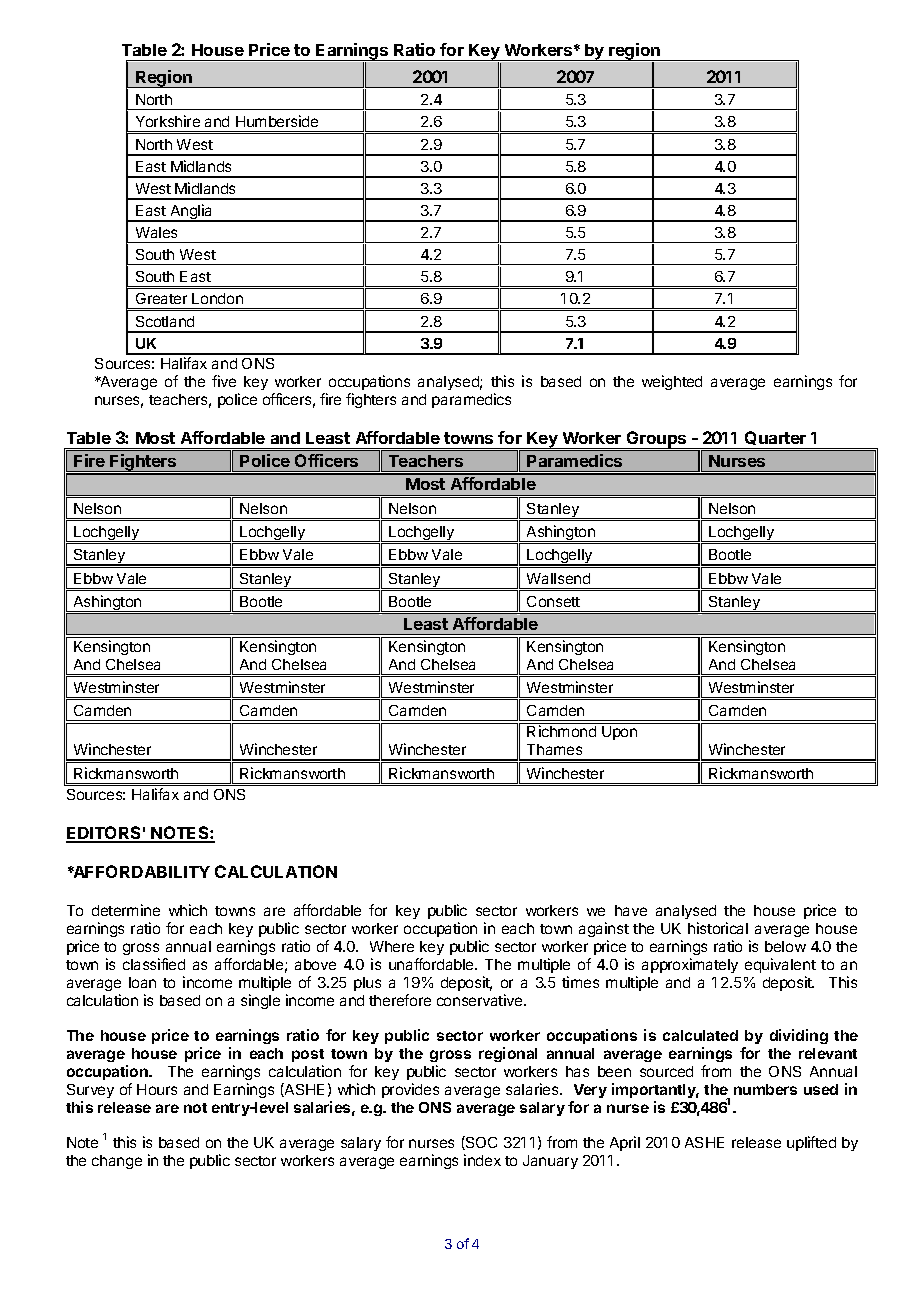 The height and width of the screenshot is (1308, 924). What do you see at coordinates (192, 213) in the screenshot?
I see `Anglia` at bounding box center [192, 213].
